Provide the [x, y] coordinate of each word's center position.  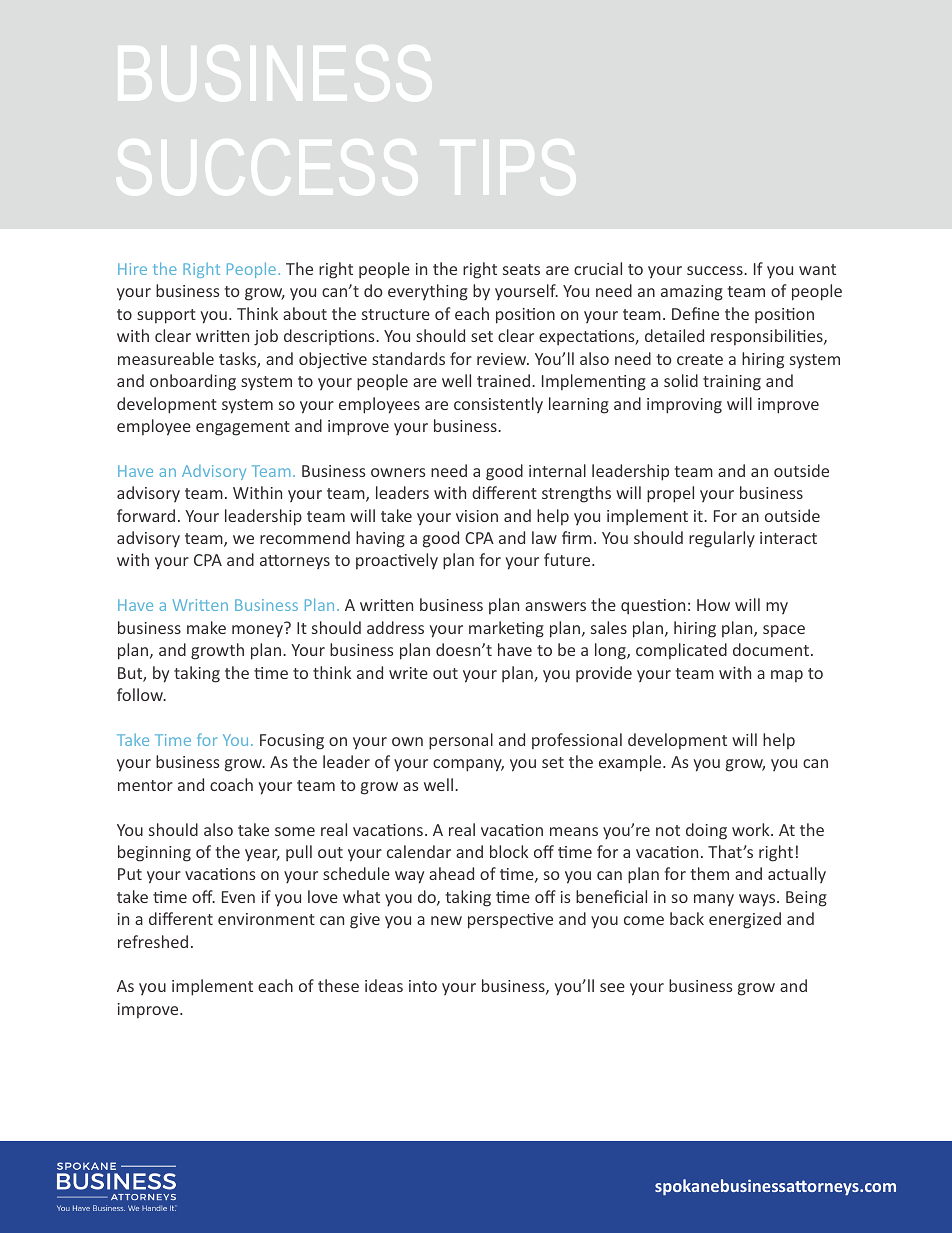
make [206, 627]
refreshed [153, 941]
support [166, 316]
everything [428, 292]
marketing [506, 629]
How [713, 605]
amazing [692, 293]
